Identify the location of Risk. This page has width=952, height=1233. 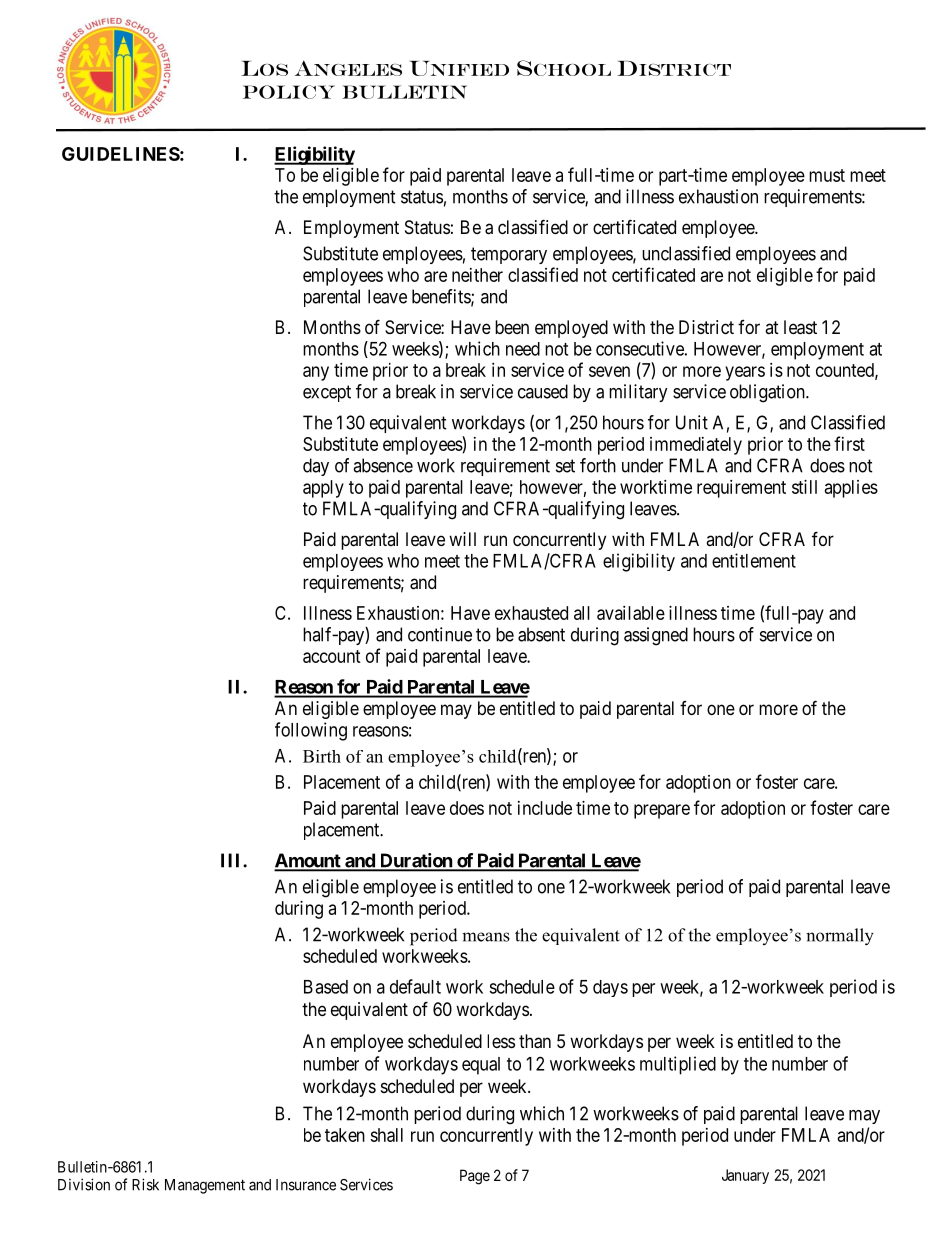
(145, 1184).
